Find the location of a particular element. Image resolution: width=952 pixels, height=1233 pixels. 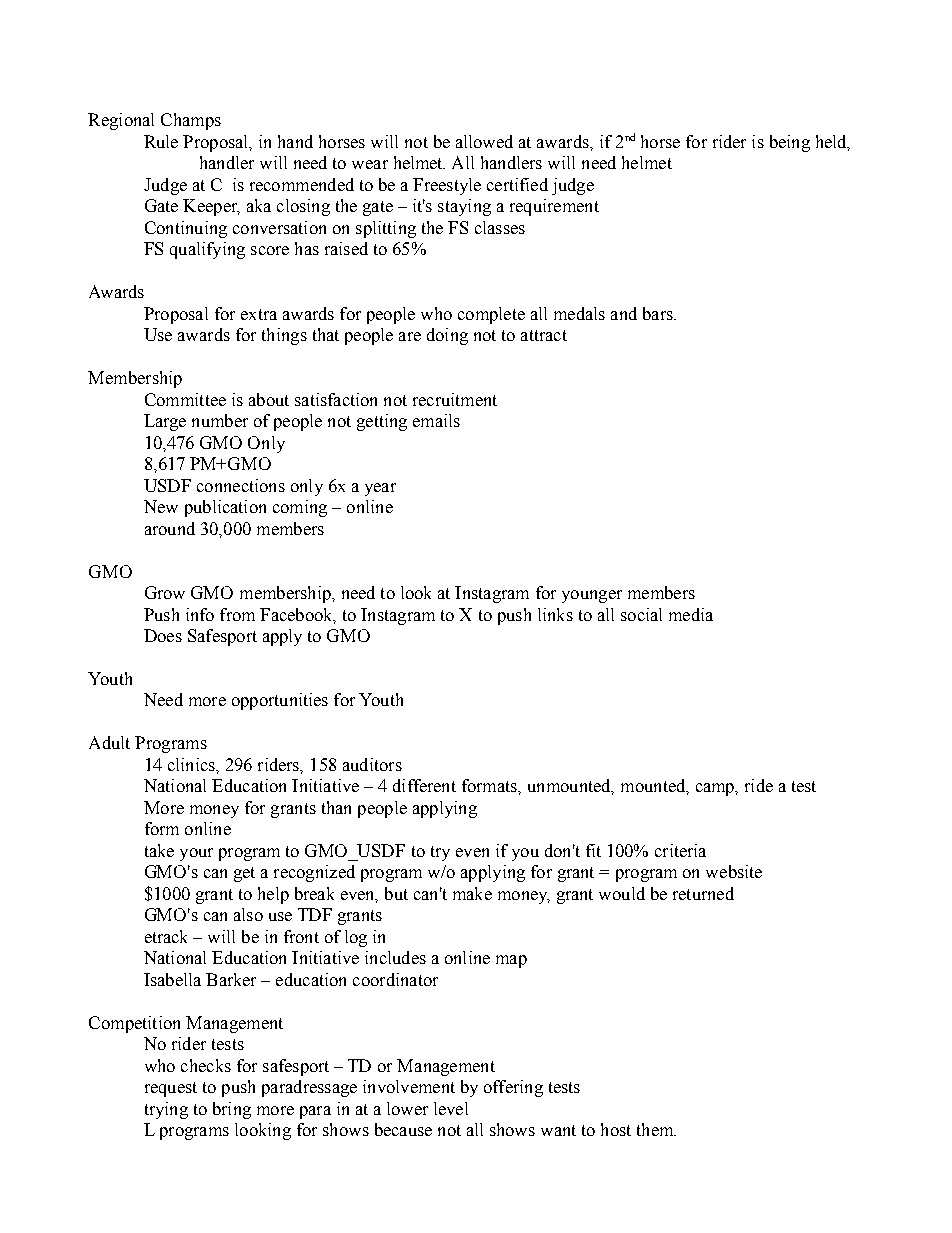

Rule is located at coordinates (161, 141).
